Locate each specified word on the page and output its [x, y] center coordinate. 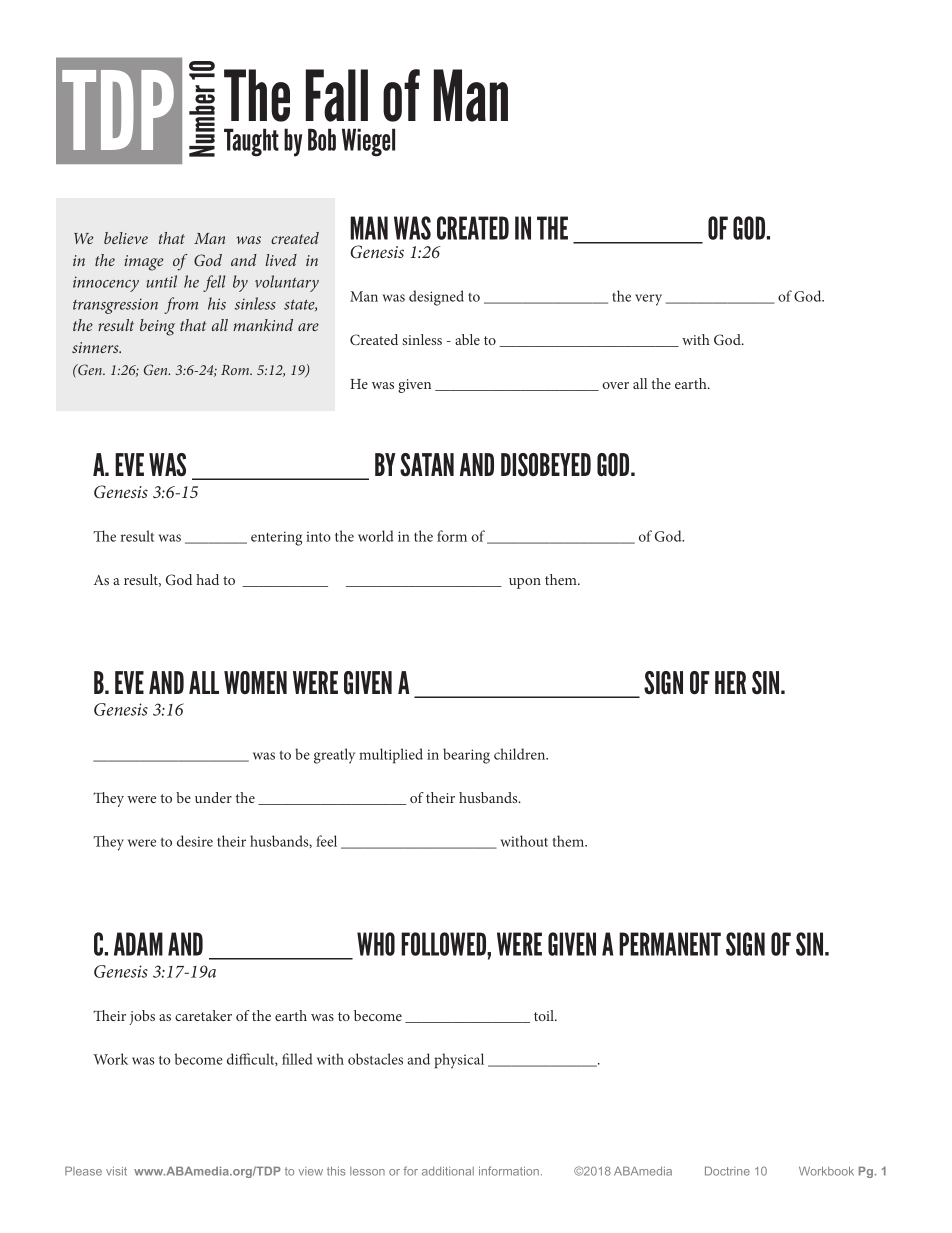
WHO [376, 944]
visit [116, 1171]
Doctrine [727, 1171]
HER [730, 682]
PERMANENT [670, 944]
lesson [367, 1171]
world [375, 536]
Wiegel [368, 142]
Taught [251, 142]
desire [195, 841]
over [615, 385]
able [467, 339]
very [648, 300]
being [157, 327]
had [207, 579]
